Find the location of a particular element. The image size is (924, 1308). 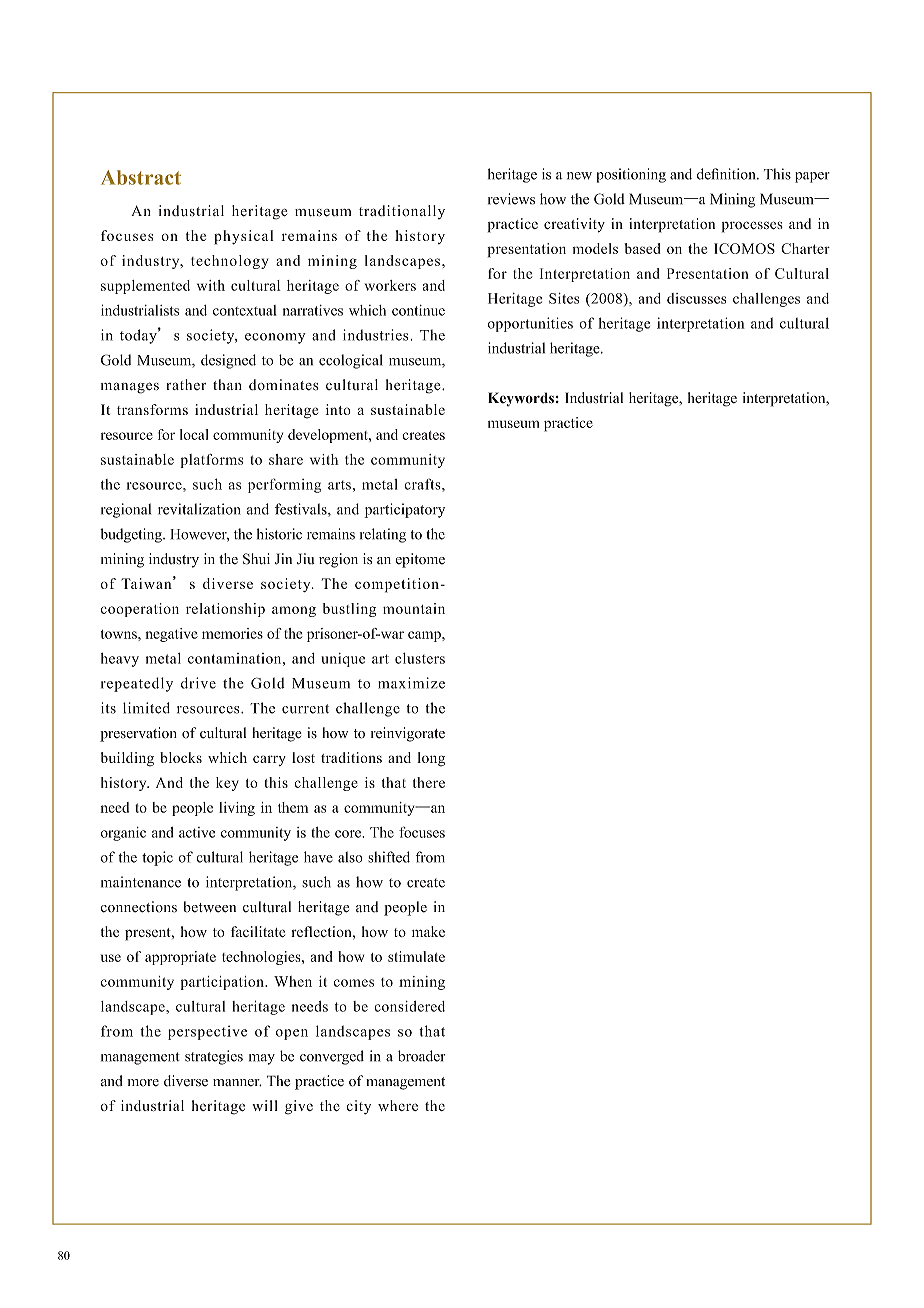

revitalization is located at coordinates (199, 509).
